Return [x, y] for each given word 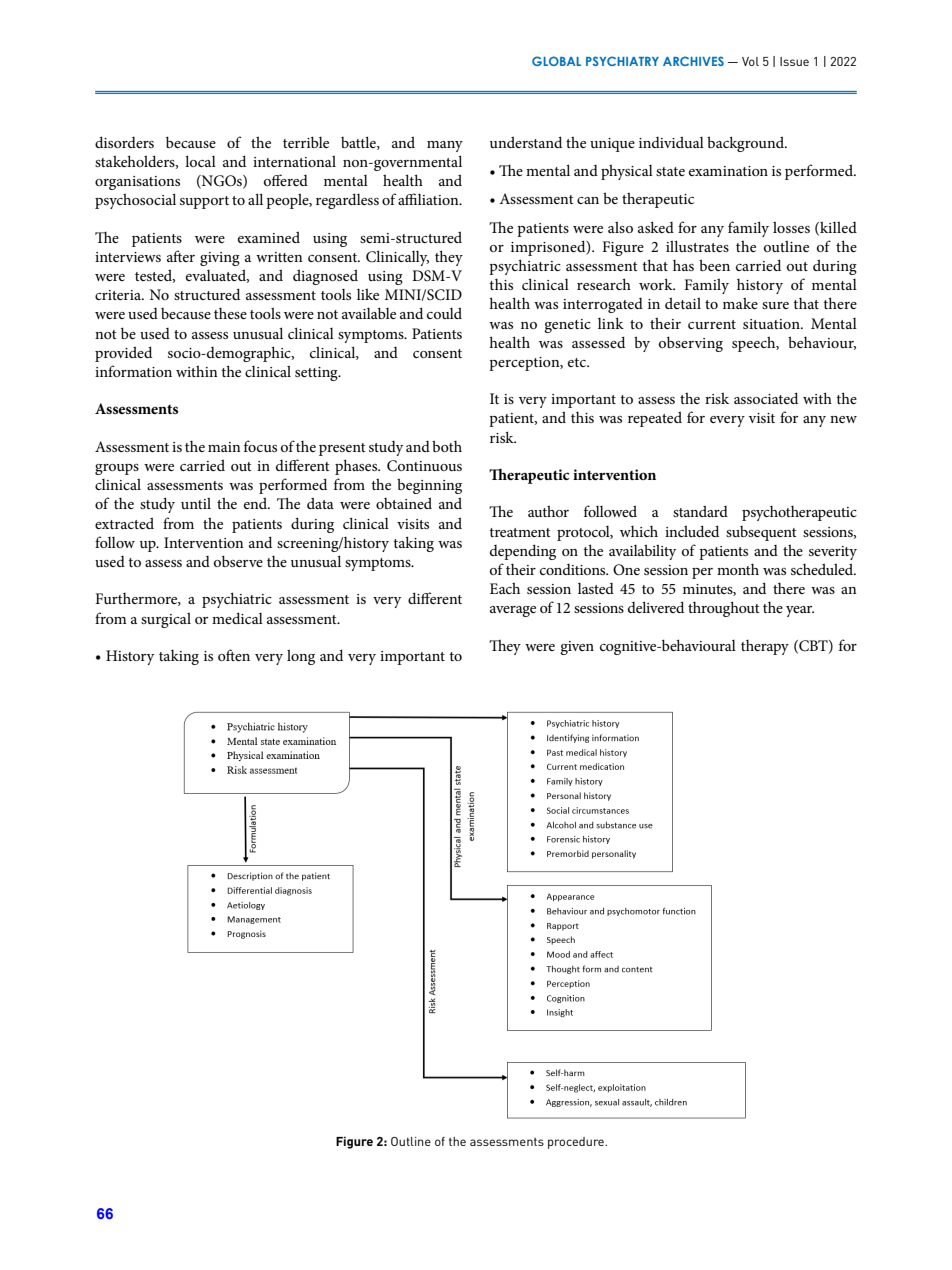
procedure [577, 1143]
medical [237, 618]
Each [505, 588]
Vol [750, 61]
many [445, 146]
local [200, 161]
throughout [724, 609]
